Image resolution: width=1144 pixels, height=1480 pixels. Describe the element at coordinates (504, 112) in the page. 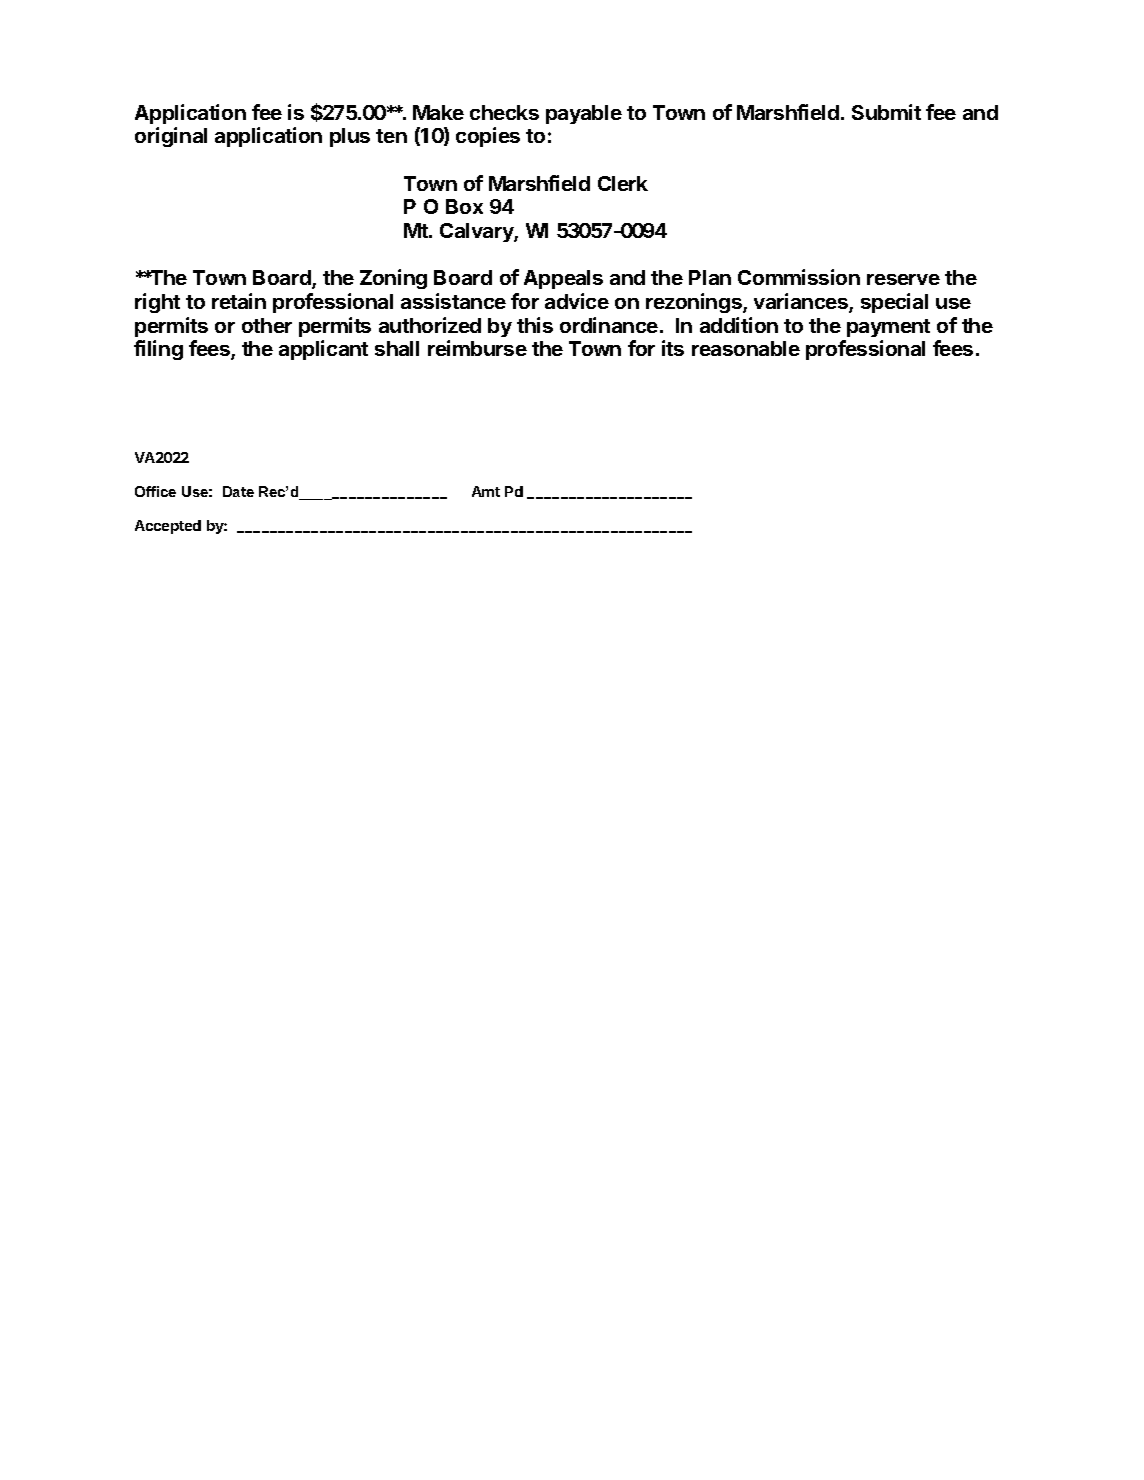

I see `checks` at that location.
